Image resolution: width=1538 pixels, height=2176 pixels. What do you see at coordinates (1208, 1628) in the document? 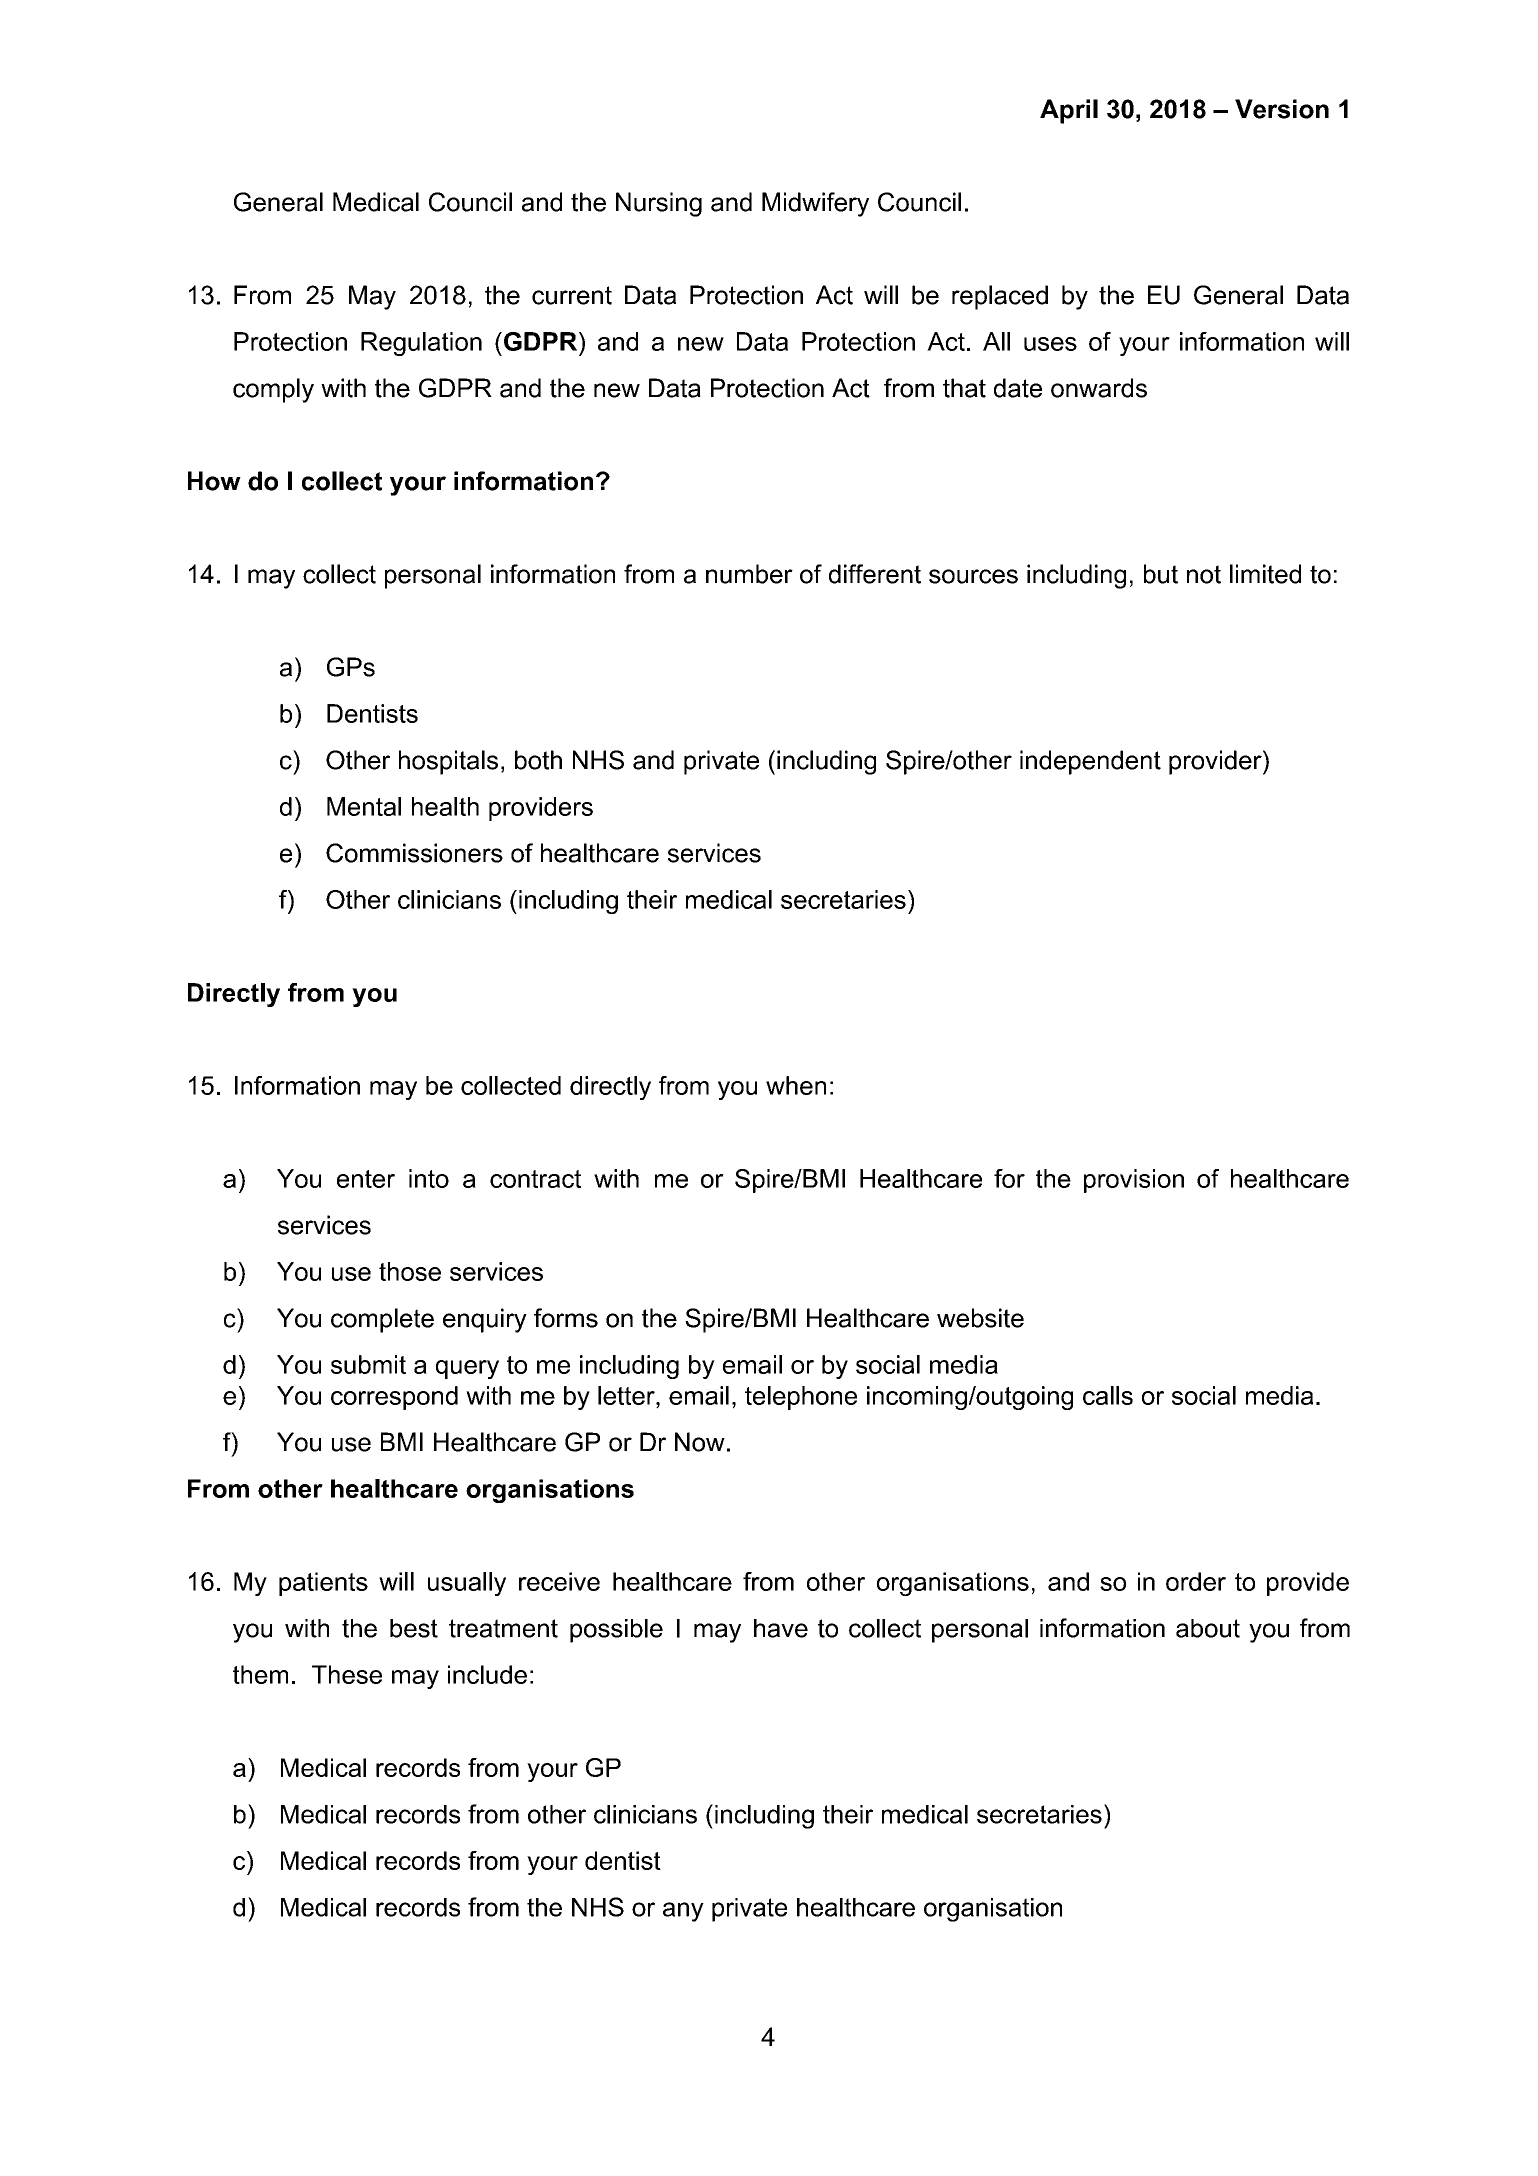
I see `about` at bounding box center [1208, 1628].
